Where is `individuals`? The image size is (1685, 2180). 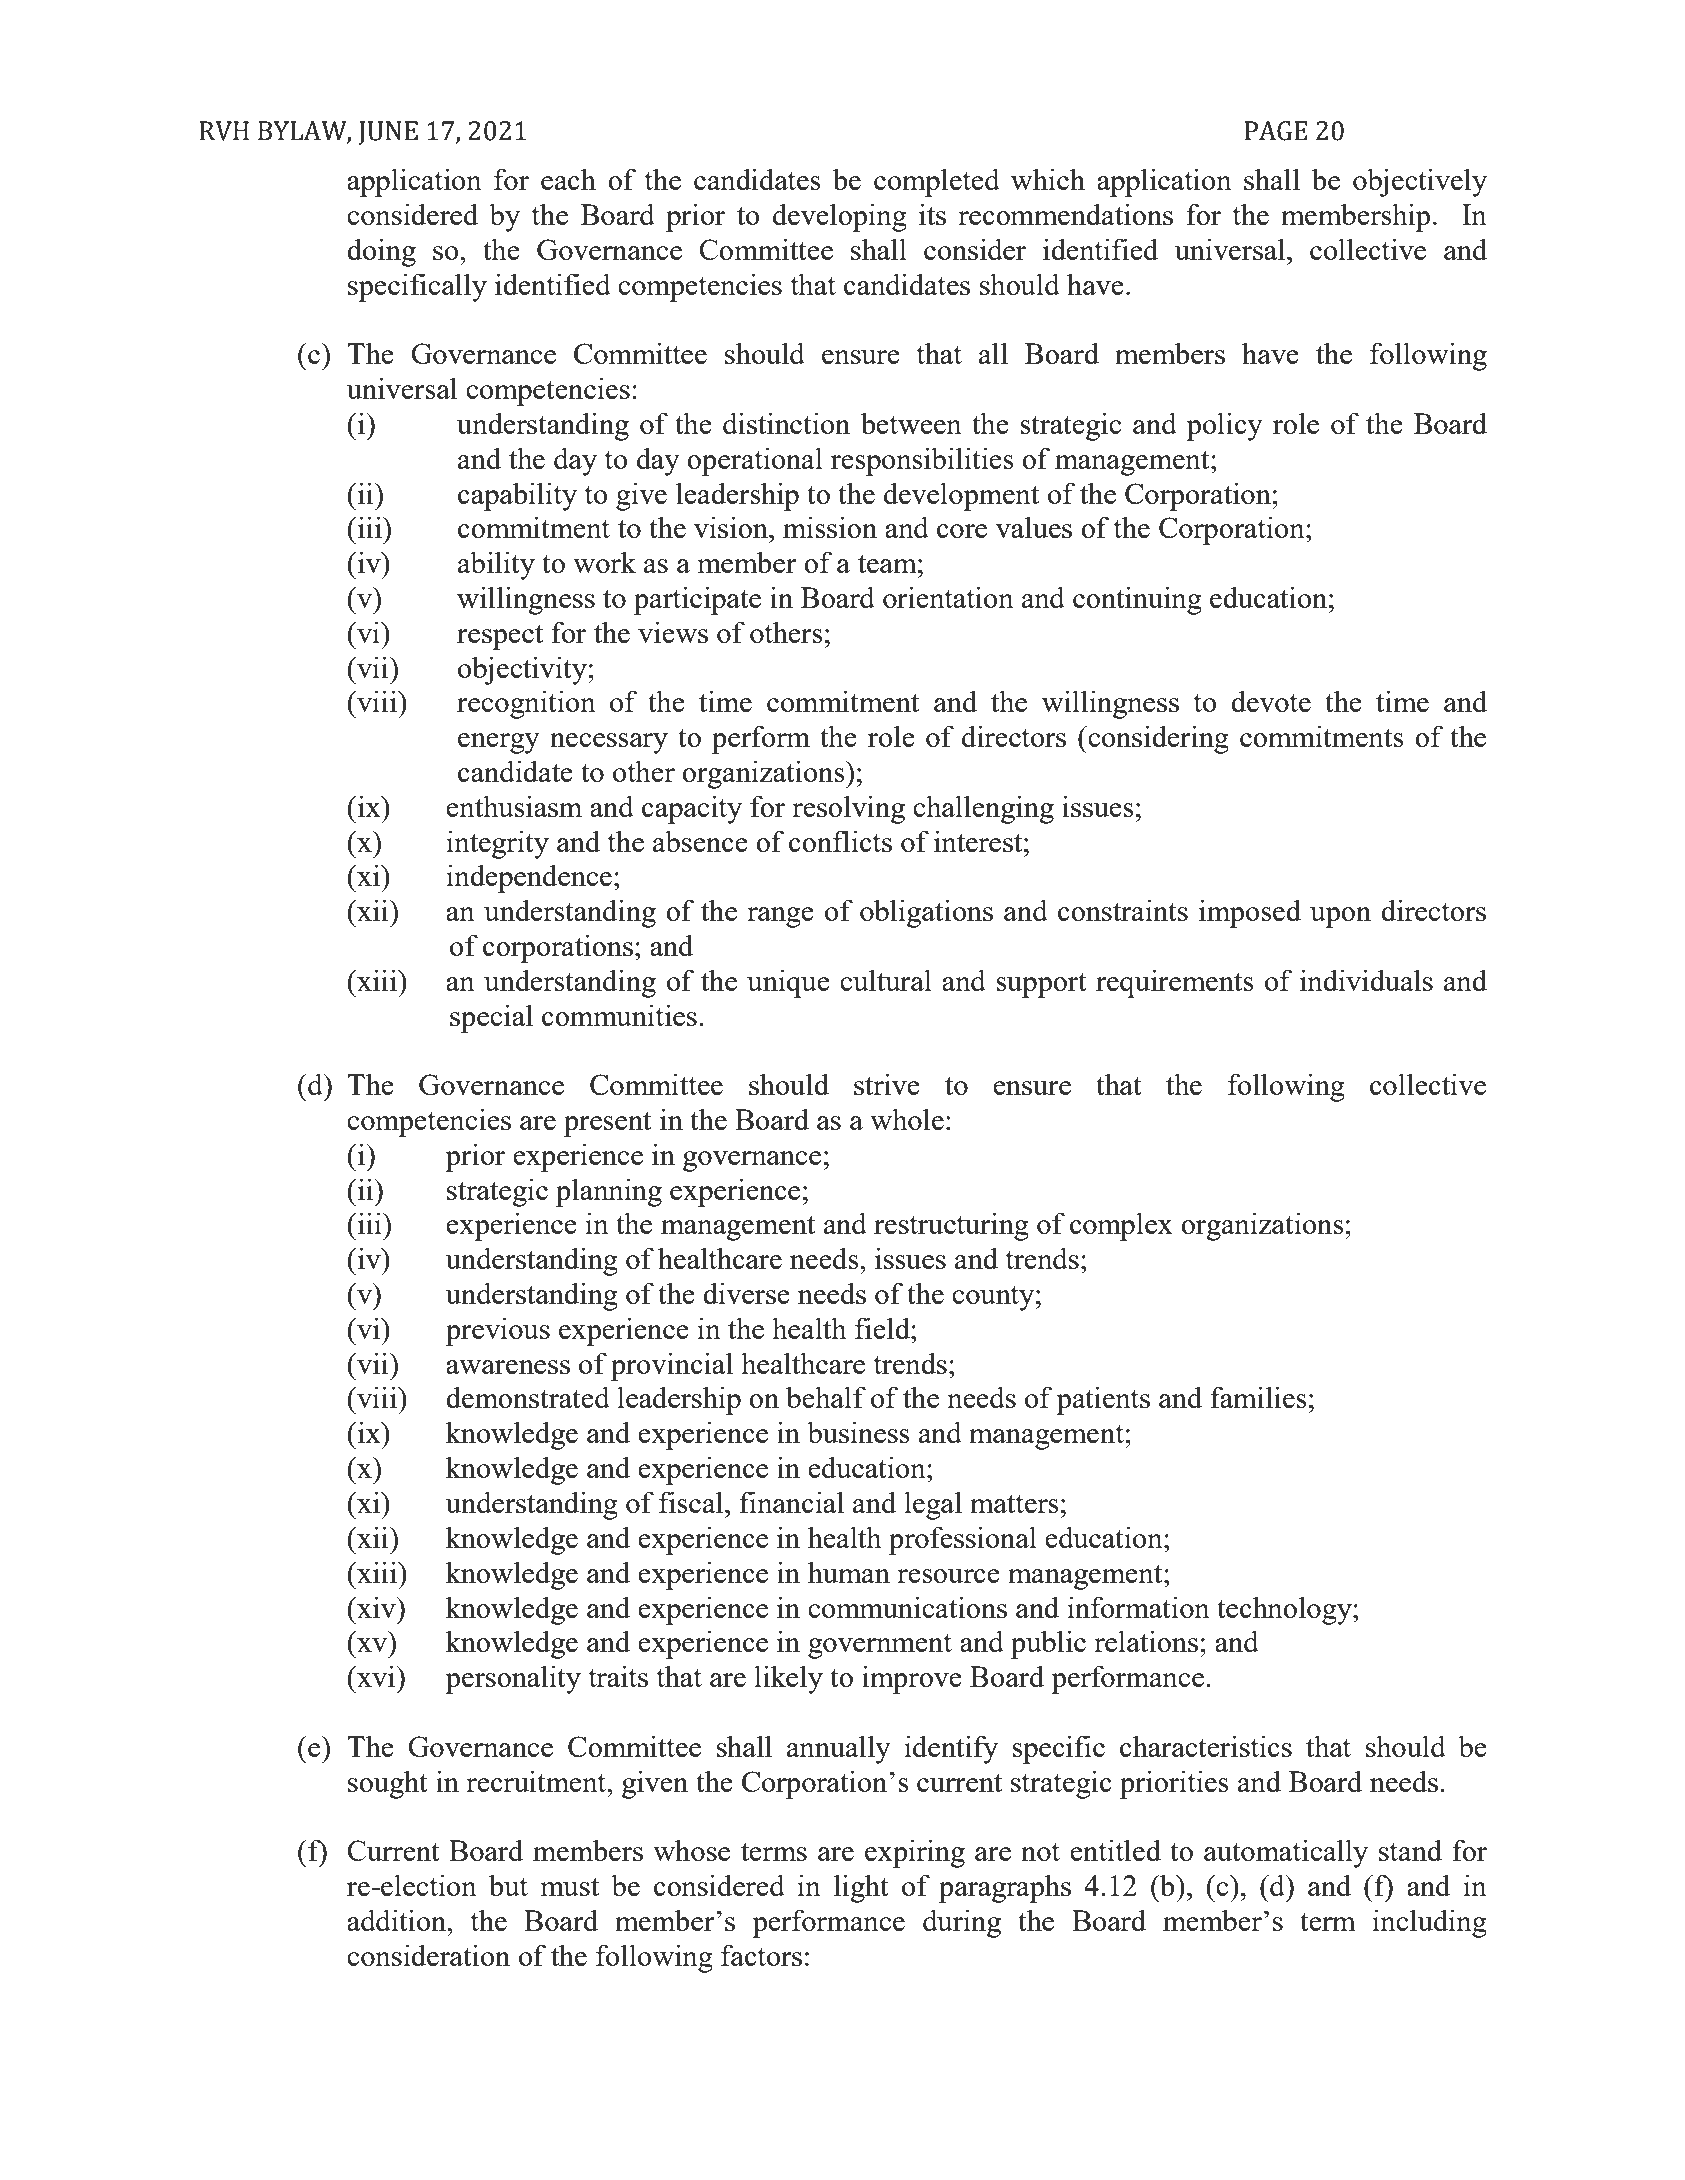
individuals is located at coordinates (1366, 980).
